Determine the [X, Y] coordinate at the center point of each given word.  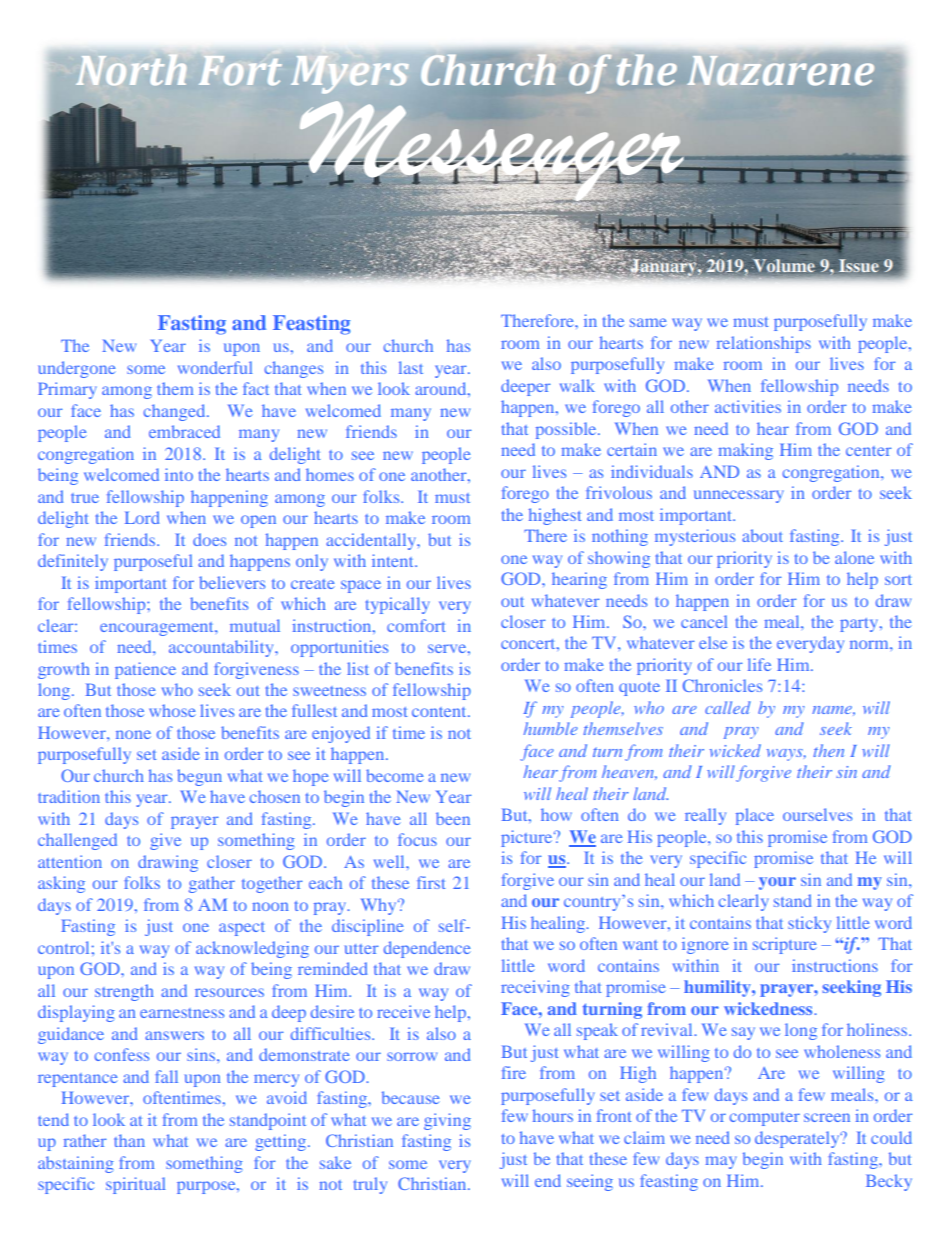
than [129, 1140]
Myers [350, 75]
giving [447, 1121]
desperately [798, 1139]
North [131, 70]
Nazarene [780, 71]
